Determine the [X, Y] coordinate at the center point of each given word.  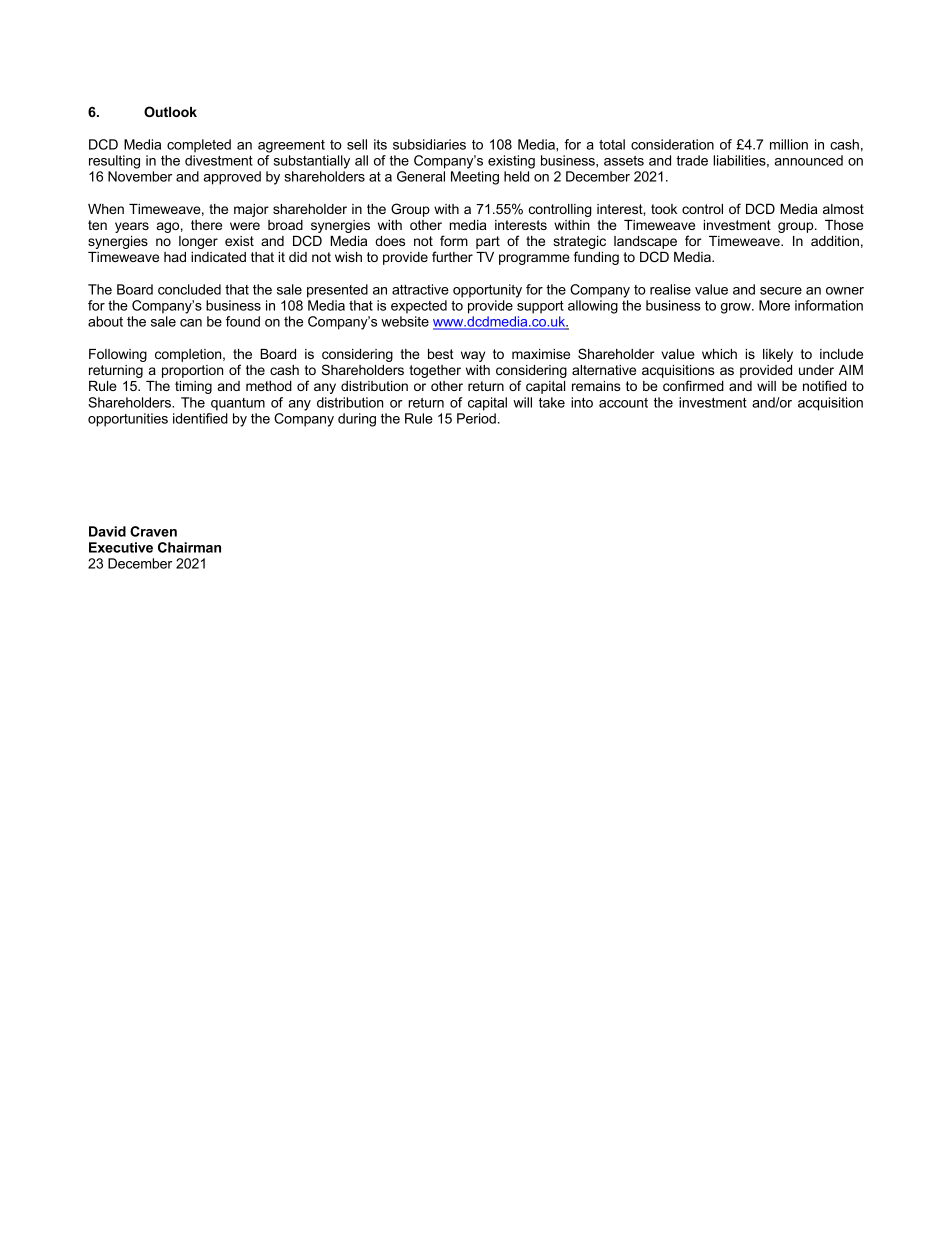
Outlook [170, 111]
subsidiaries [429, 144]
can [191, 323]
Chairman [189, 547]
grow [737, 308]
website [405, 321]
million [789, 144]
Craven [153, 531]
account [623, 403]
